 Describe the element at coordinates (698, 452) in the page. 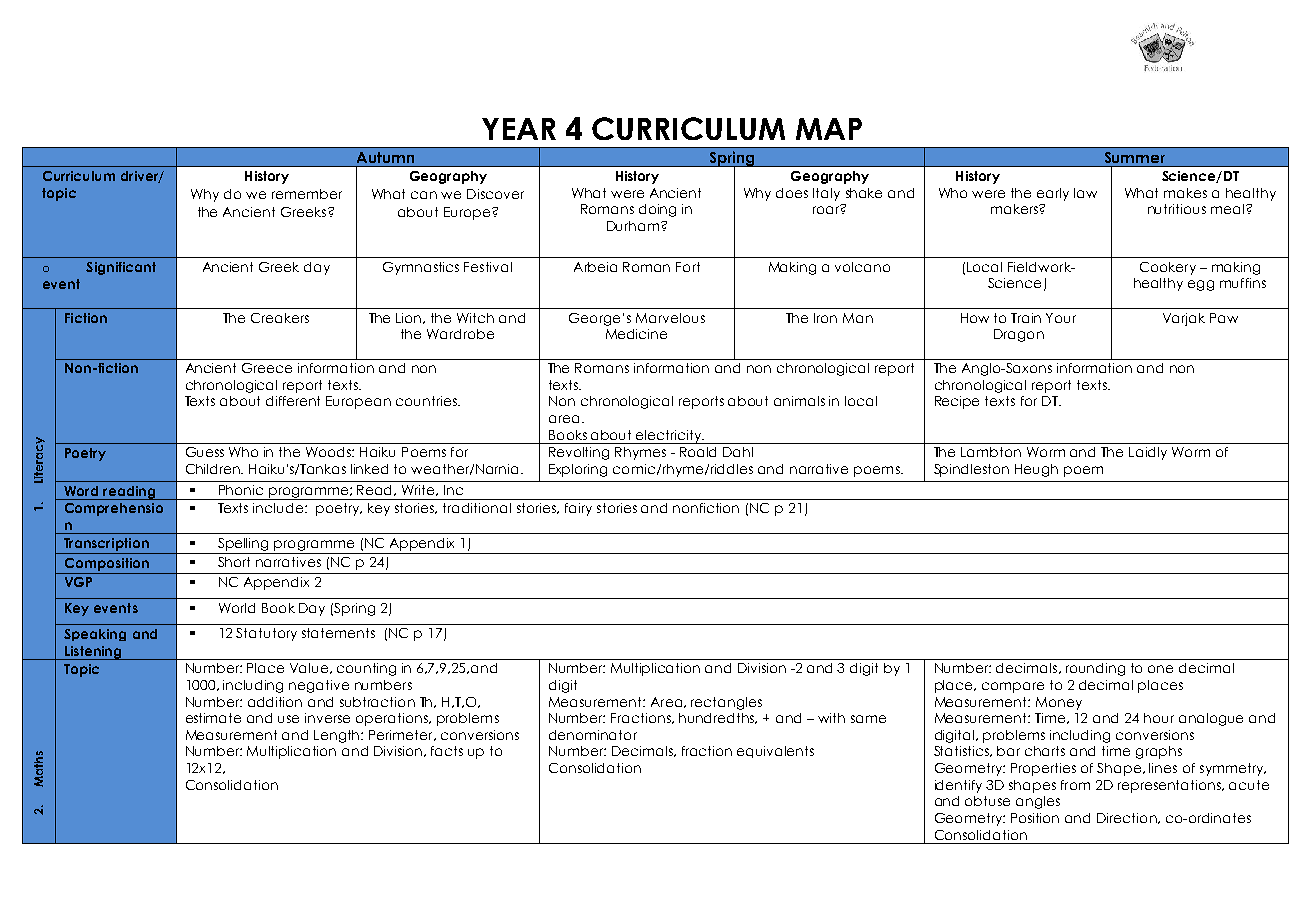

I see `Roald` at that location.
